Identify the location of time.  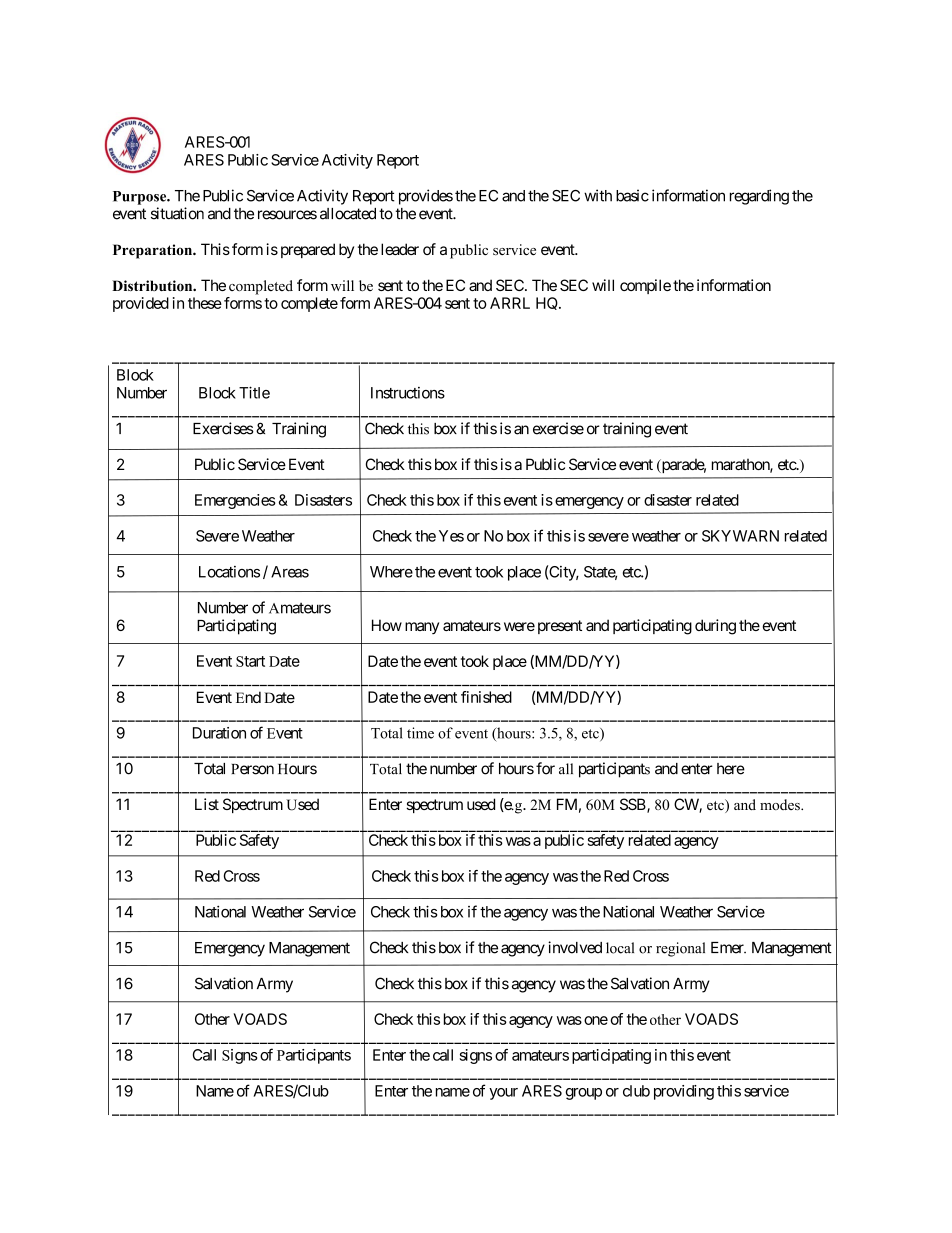
(420, 733).
